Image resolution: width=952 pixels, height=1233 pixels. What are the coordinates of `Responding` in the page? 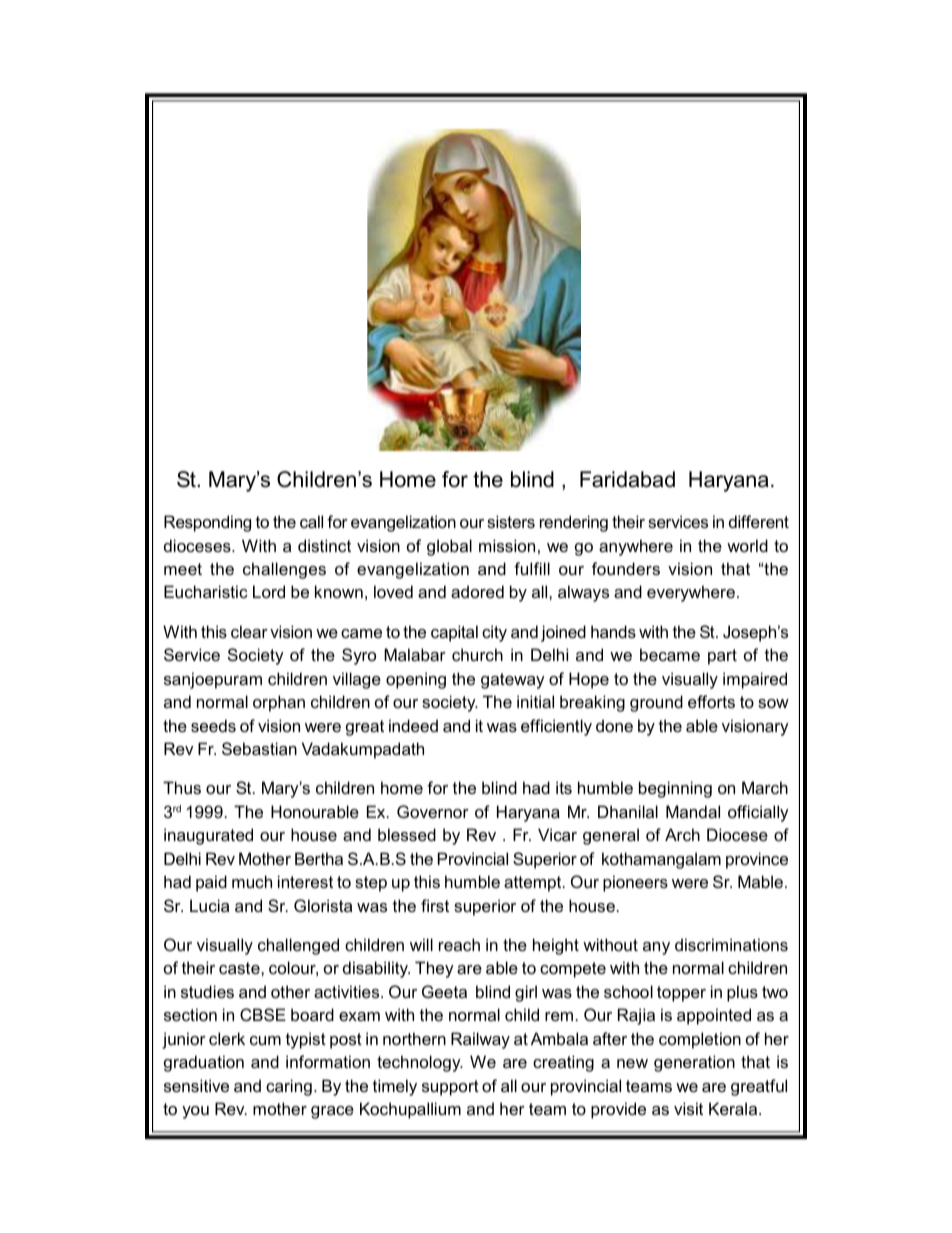 It's located at (207, 523).
